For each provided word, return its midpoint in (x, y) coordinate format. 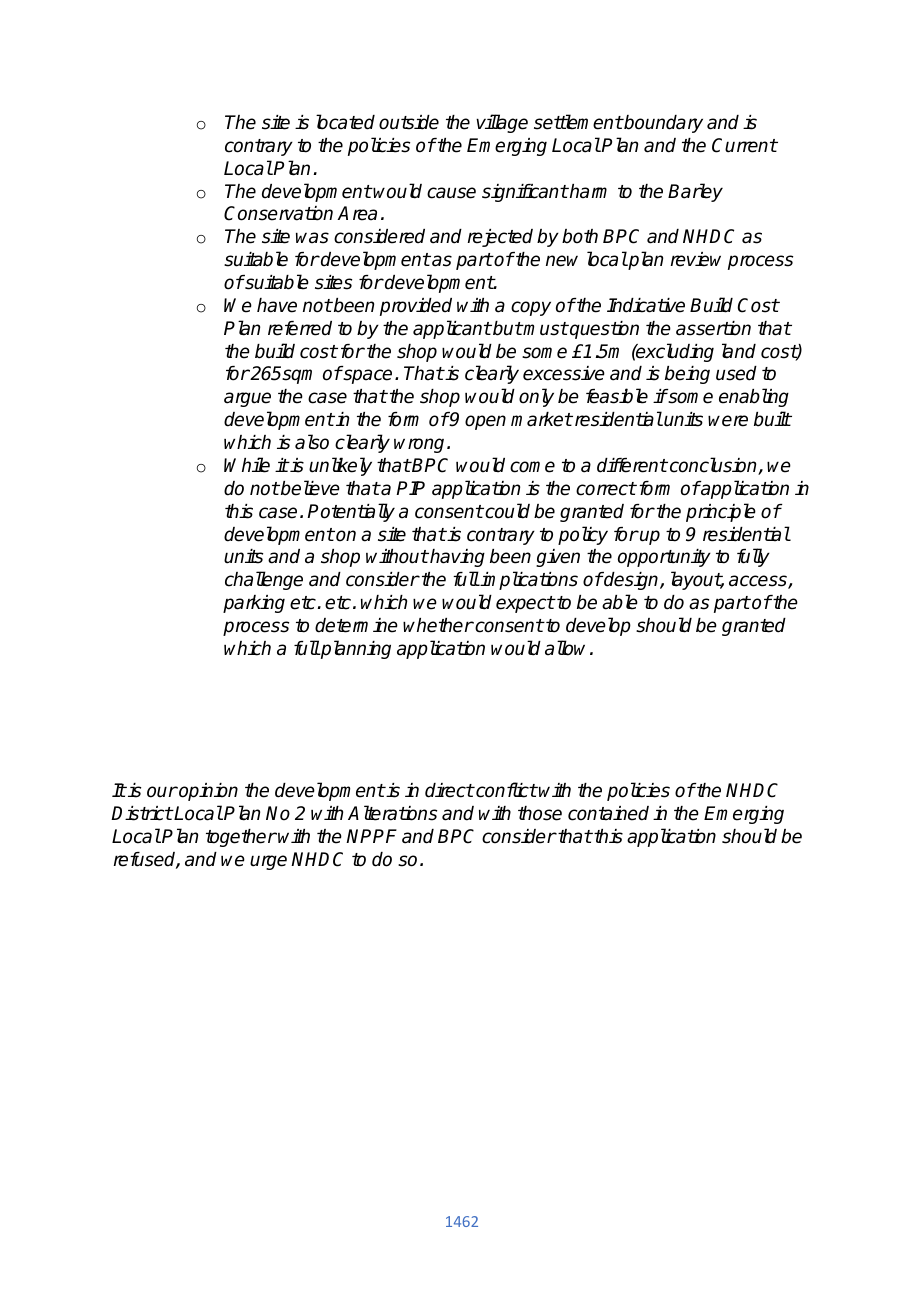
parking (254, 604)
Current (744, 145)
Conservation (278, 213)
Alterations (392, 813)
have (277, 305)
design (631, 581)
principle (721, 512)
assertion (713, 328)
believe (309, 488)
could (506, 511)
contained (608, 813)
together (241, 838)
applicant (452, 329)
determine (356, 625)
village (502, 123)
